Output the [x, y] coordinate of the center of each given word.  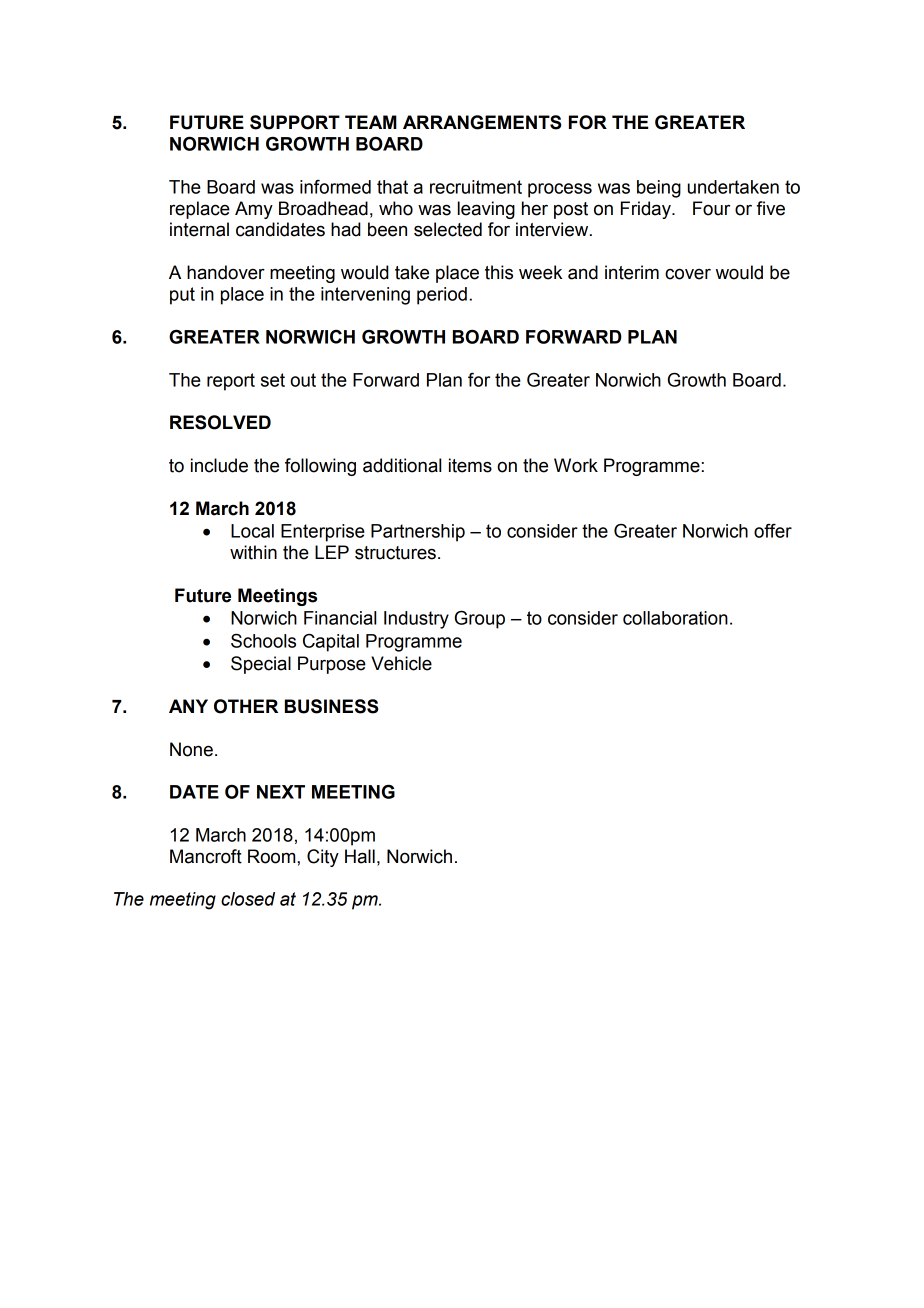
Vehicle [401, 663]
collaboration [675, 618]
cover [688, 274]
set [273, 380]
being [659, 189]
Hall [360, 856]
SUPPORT [295, 122]
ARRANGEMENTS [482, 122]
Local [252, 531]
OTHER [246, 706]
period [442, 296]
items [470, 465]
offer [773, 531]
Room [273, 856]
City [323, 858]
